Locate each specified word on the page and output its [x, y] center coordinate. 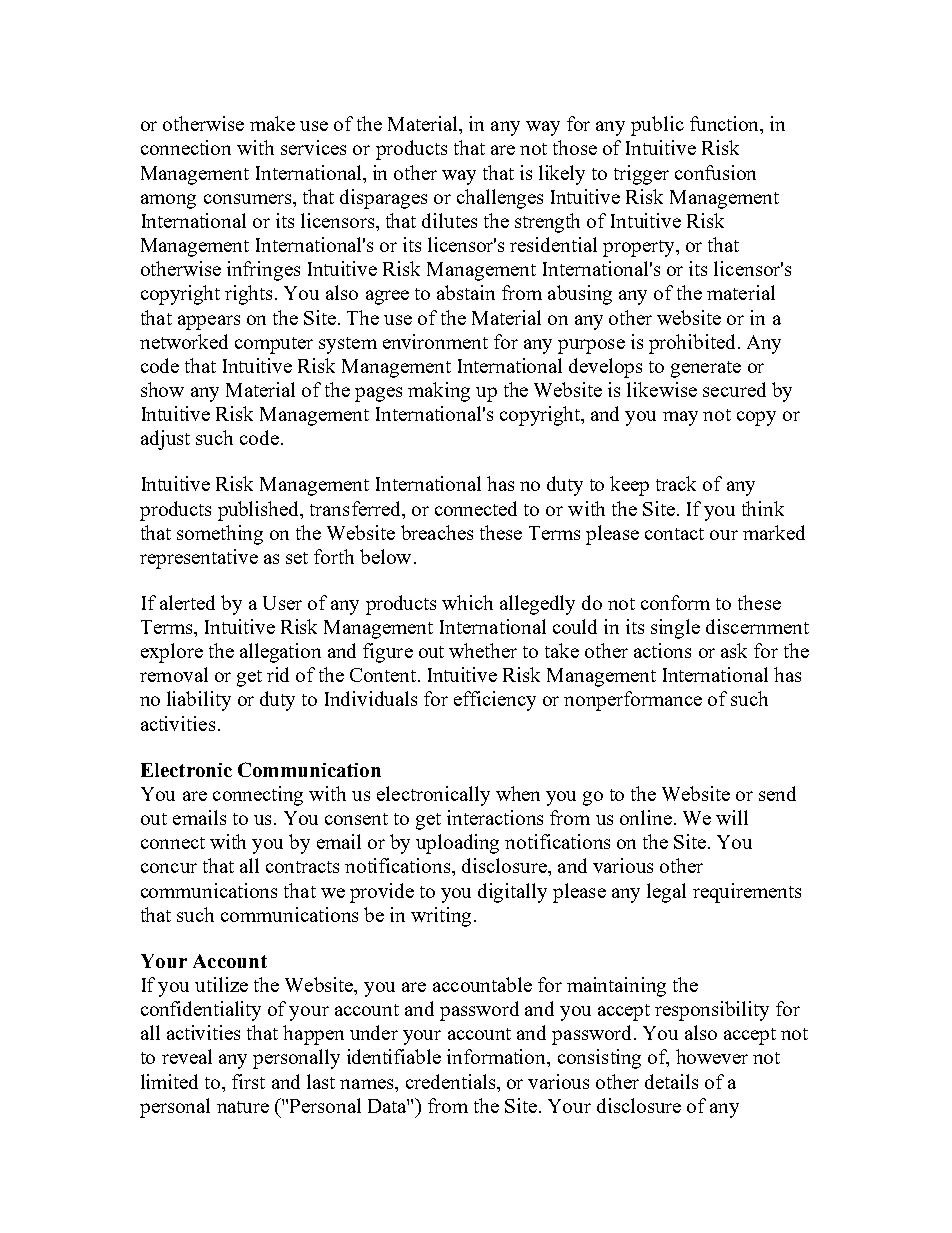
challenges [500, 199]
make [272, 123]
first [248, 1081]
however [712, 1056]
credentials [452, 1081]
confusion [715, 172]
